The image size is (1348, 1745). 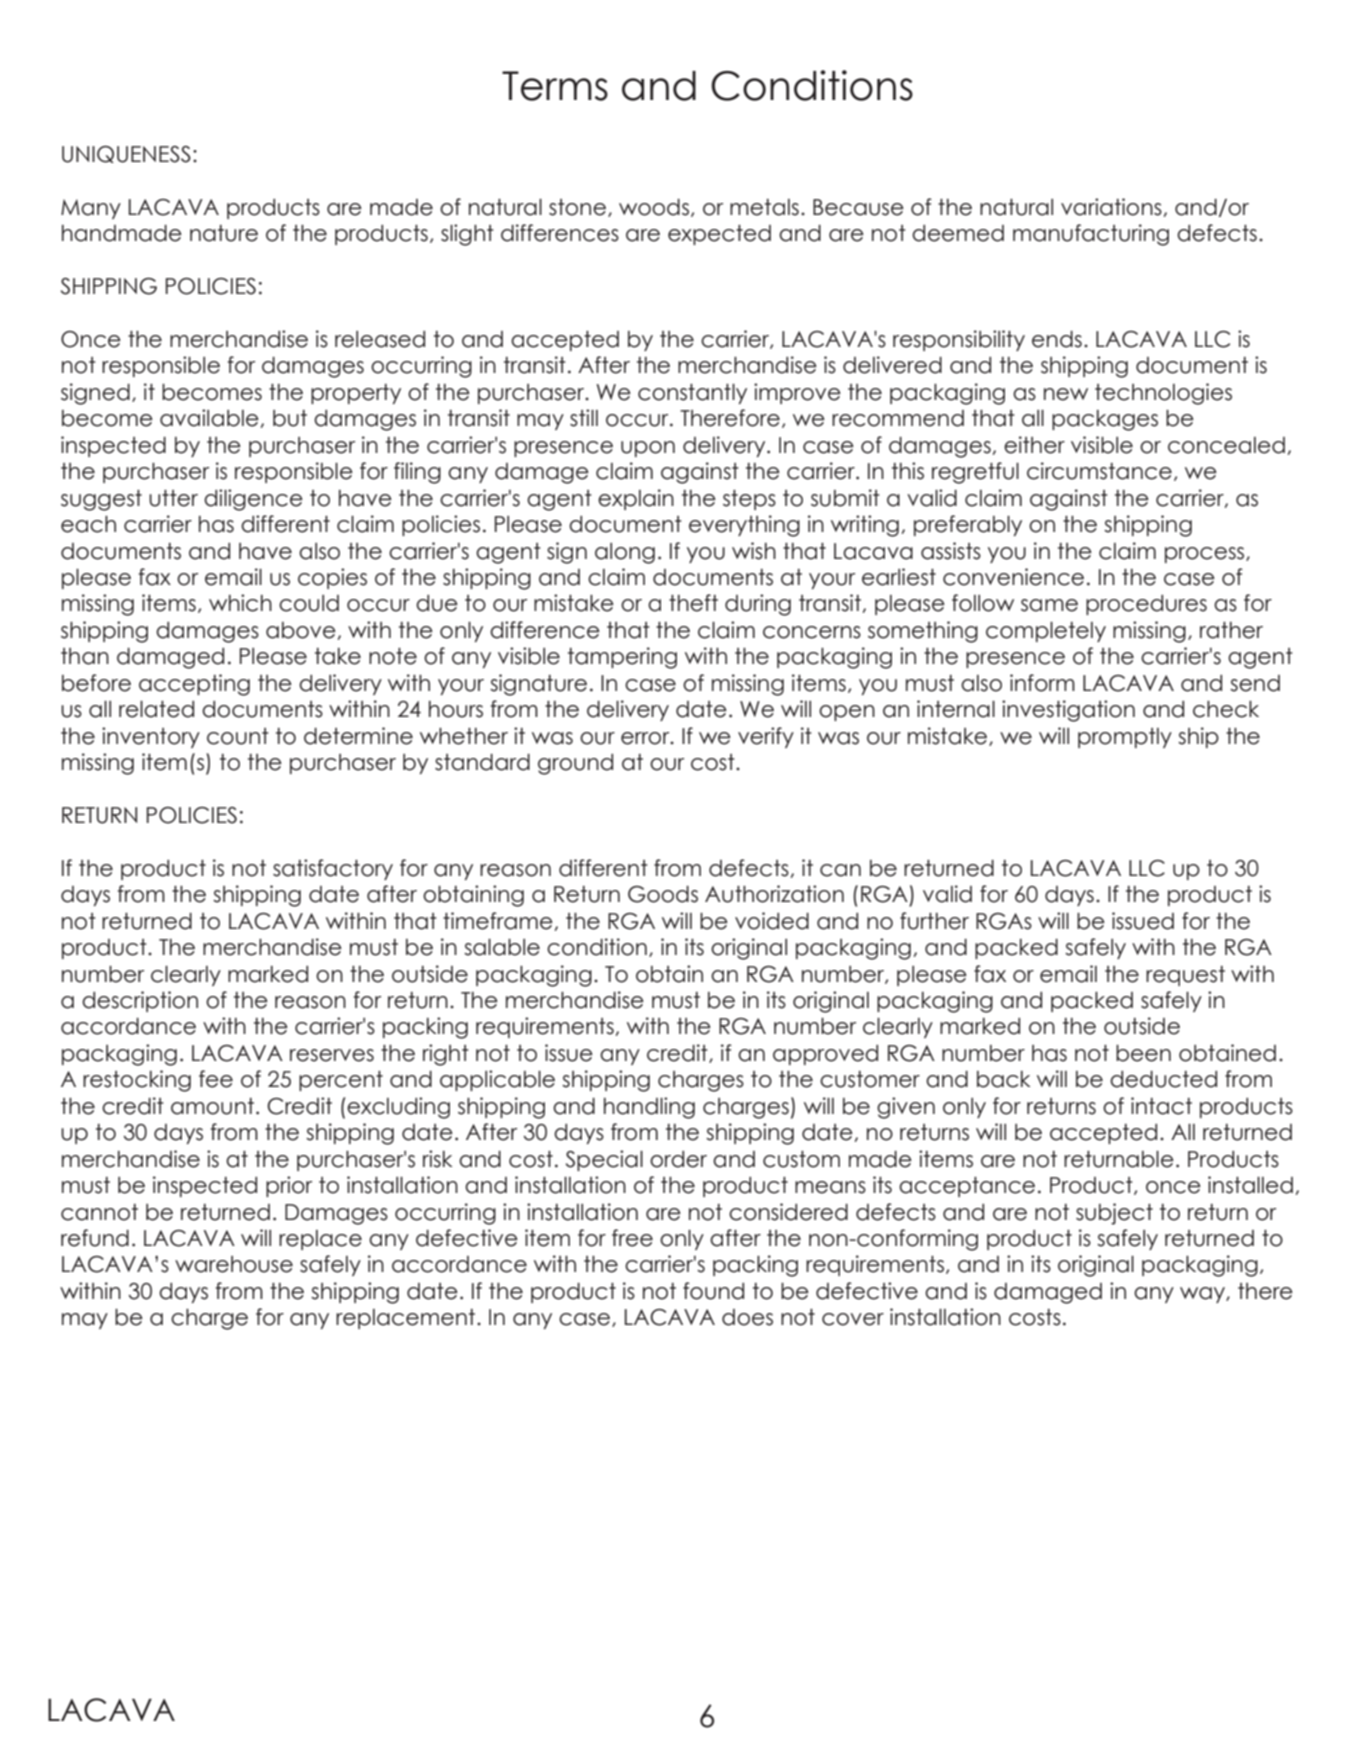 What do you see at coordinates (126, 154) in the screenshot?
I see `UNIQUENESS` at bounding box center [126, 154].
